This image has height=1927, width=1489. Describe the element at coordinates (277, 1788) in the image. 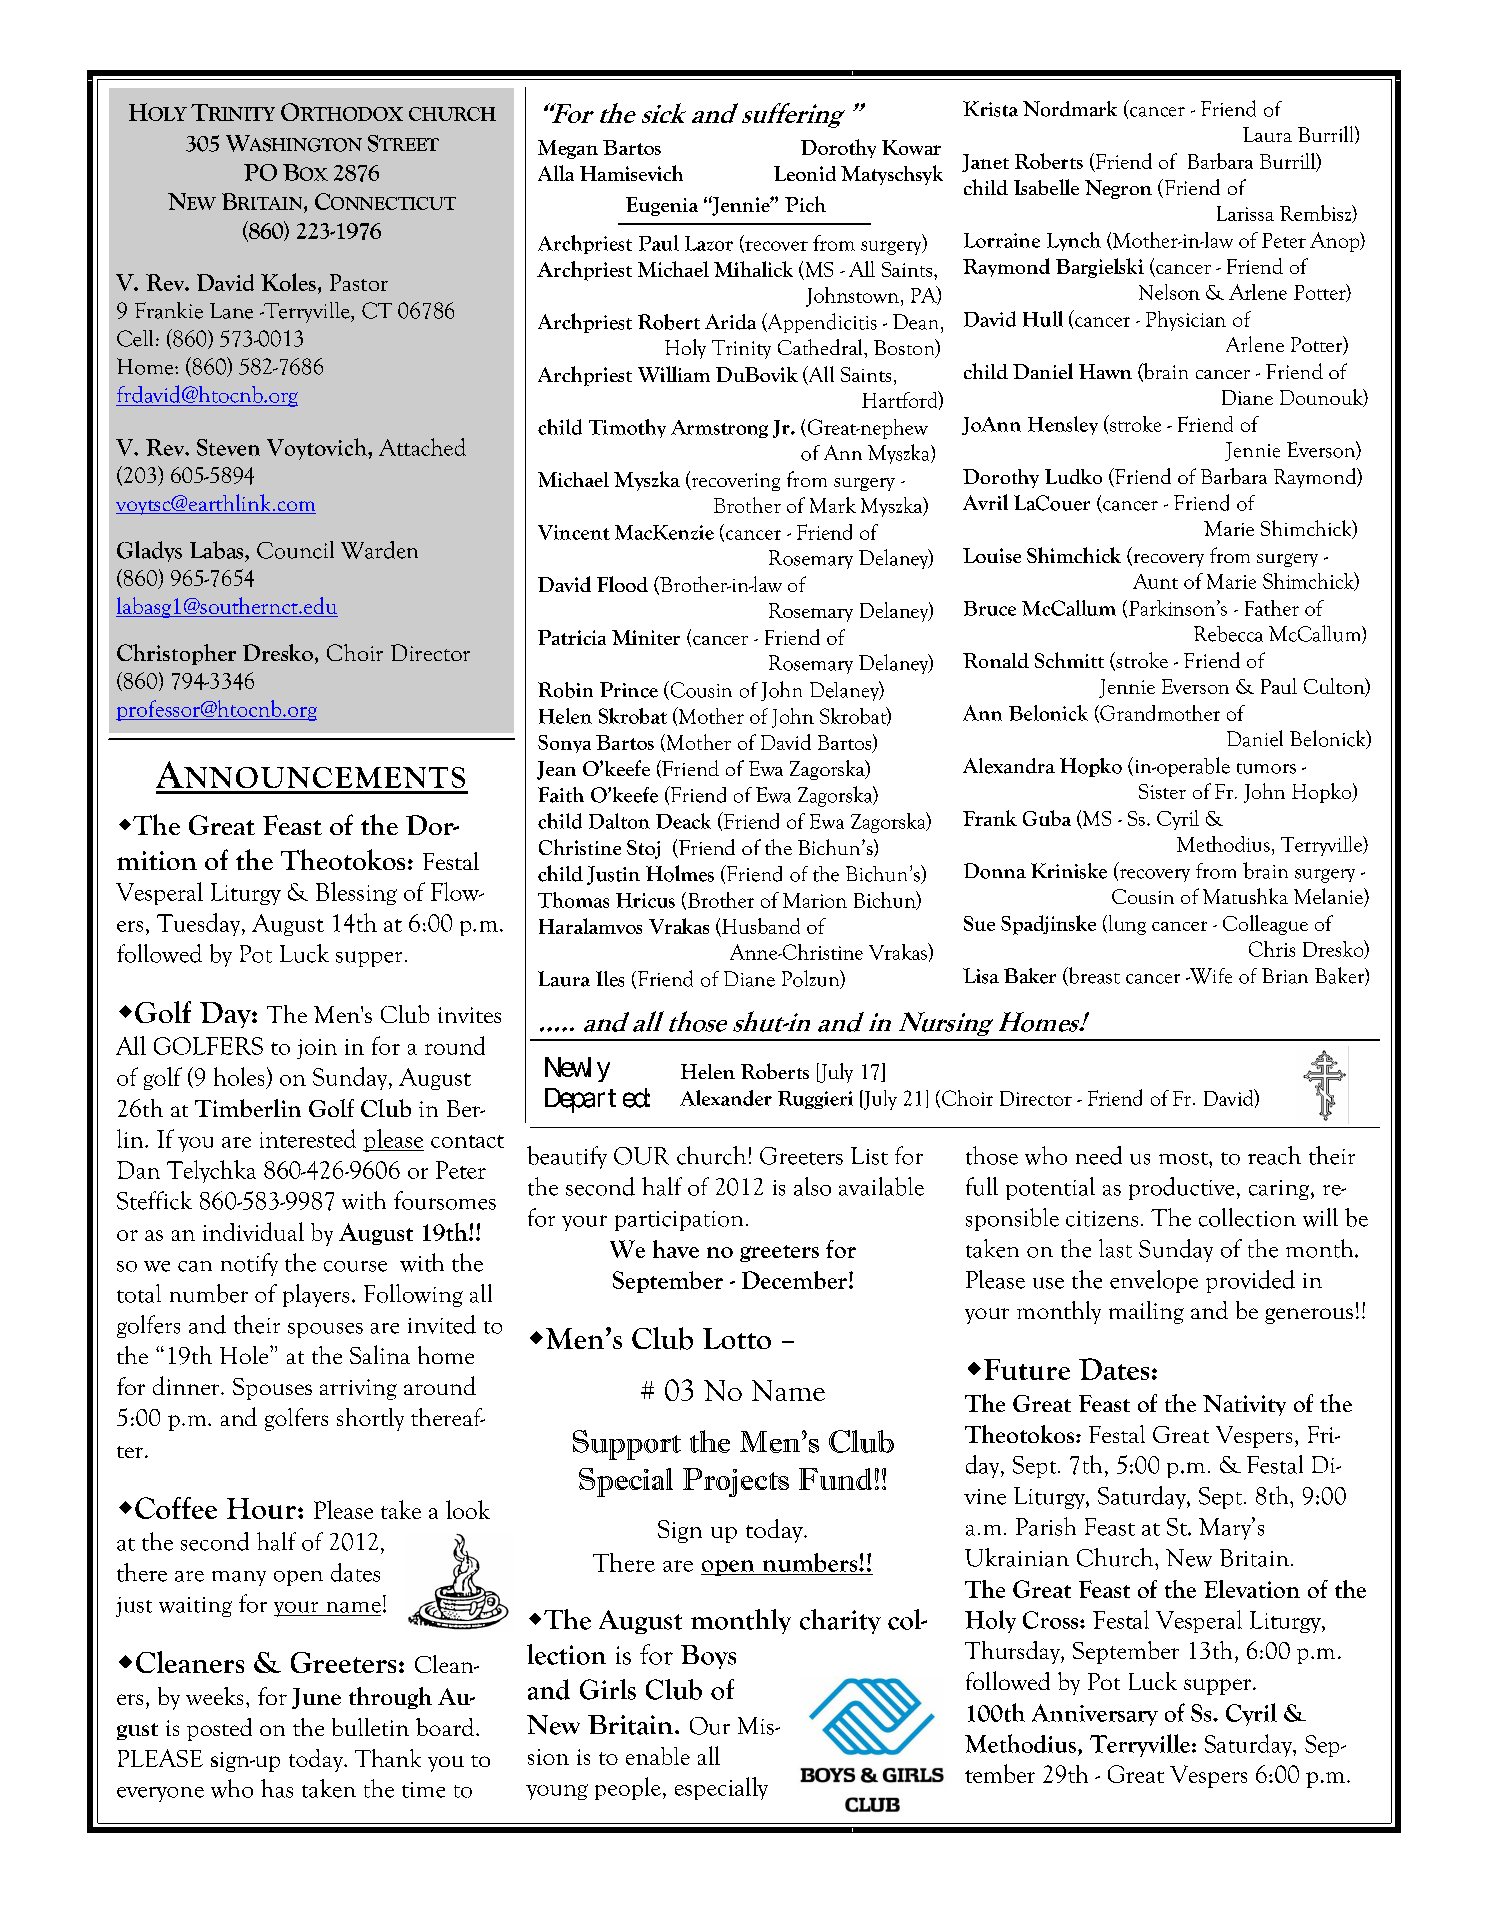

I see `has` at that location.
